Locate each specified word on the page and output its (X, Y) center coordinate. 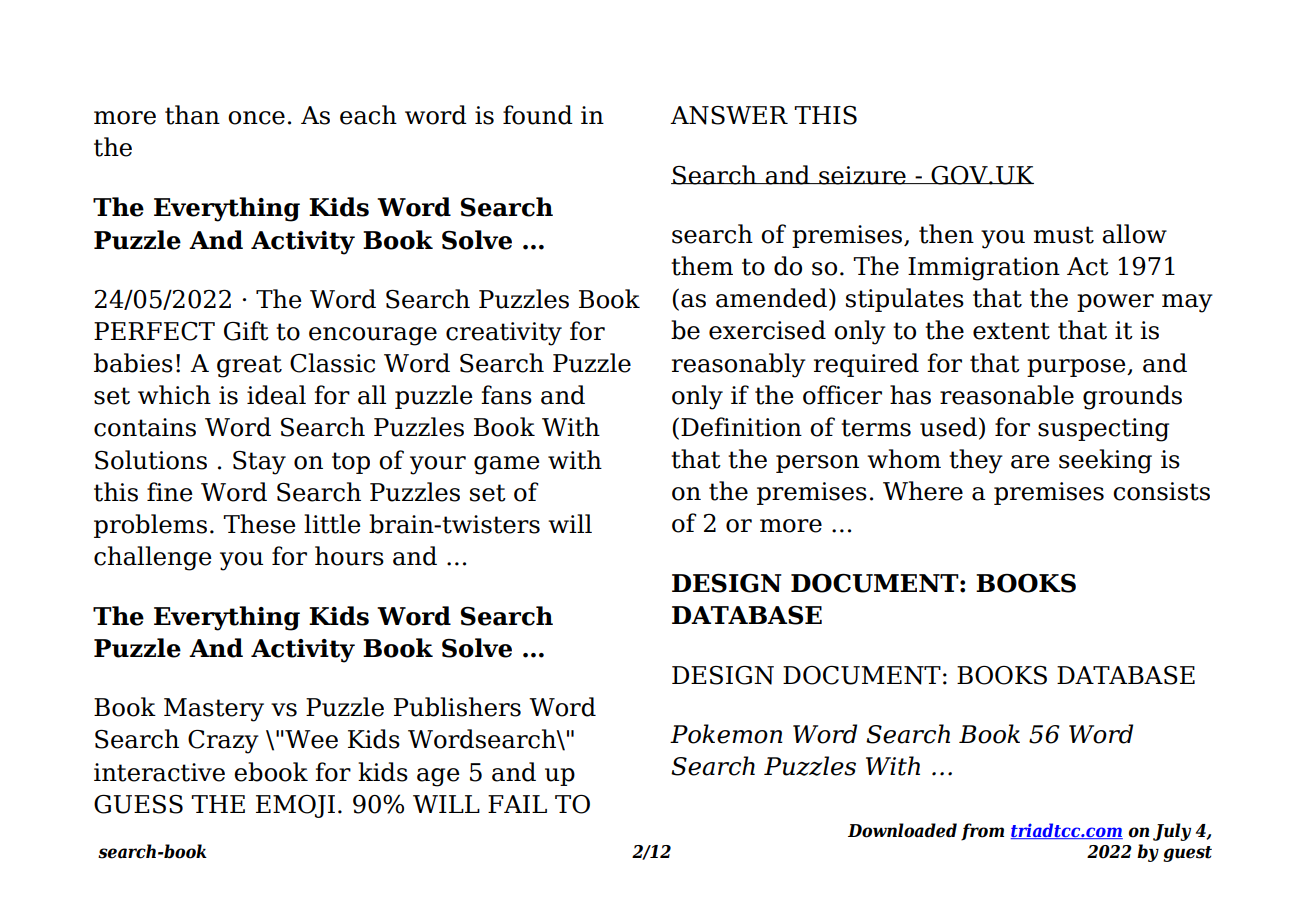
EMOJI (295, 806)
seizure (862, 175)
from (982, 832)
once (256, 118)
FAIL (517, 804)
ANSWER (729, 115)
